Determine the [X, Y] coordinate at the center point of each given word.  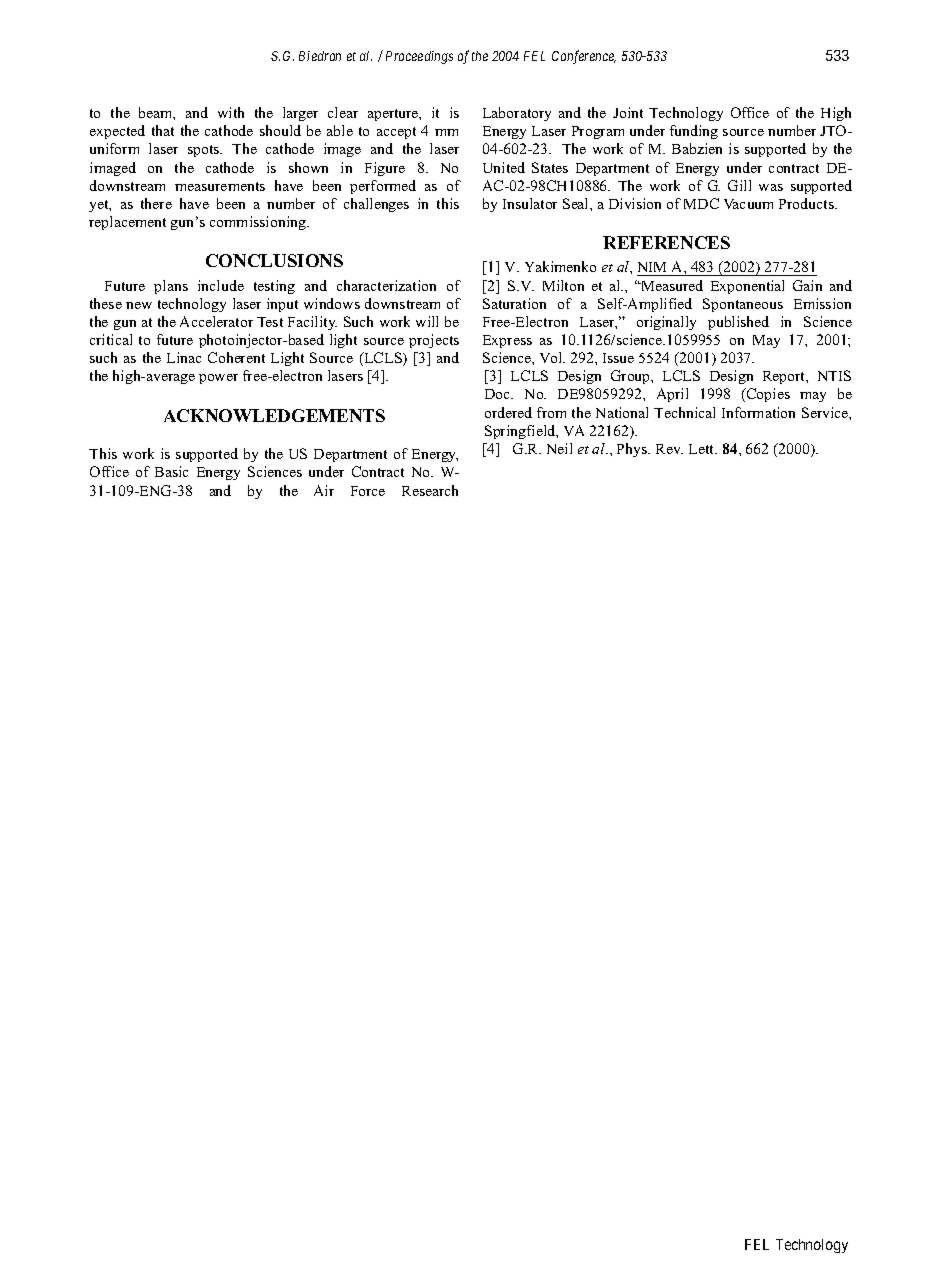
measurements [220, 186]
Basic [171, 471]
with [231, 112]
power [218, 379]
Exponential [747, 287]
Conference [584, 57]
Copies [767, 395]
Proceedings [419, 57]
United [504, 167]
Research [430, 490]
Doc [499, 394]
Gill [739, 185]
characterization [386, 285]
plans [171, 287]
